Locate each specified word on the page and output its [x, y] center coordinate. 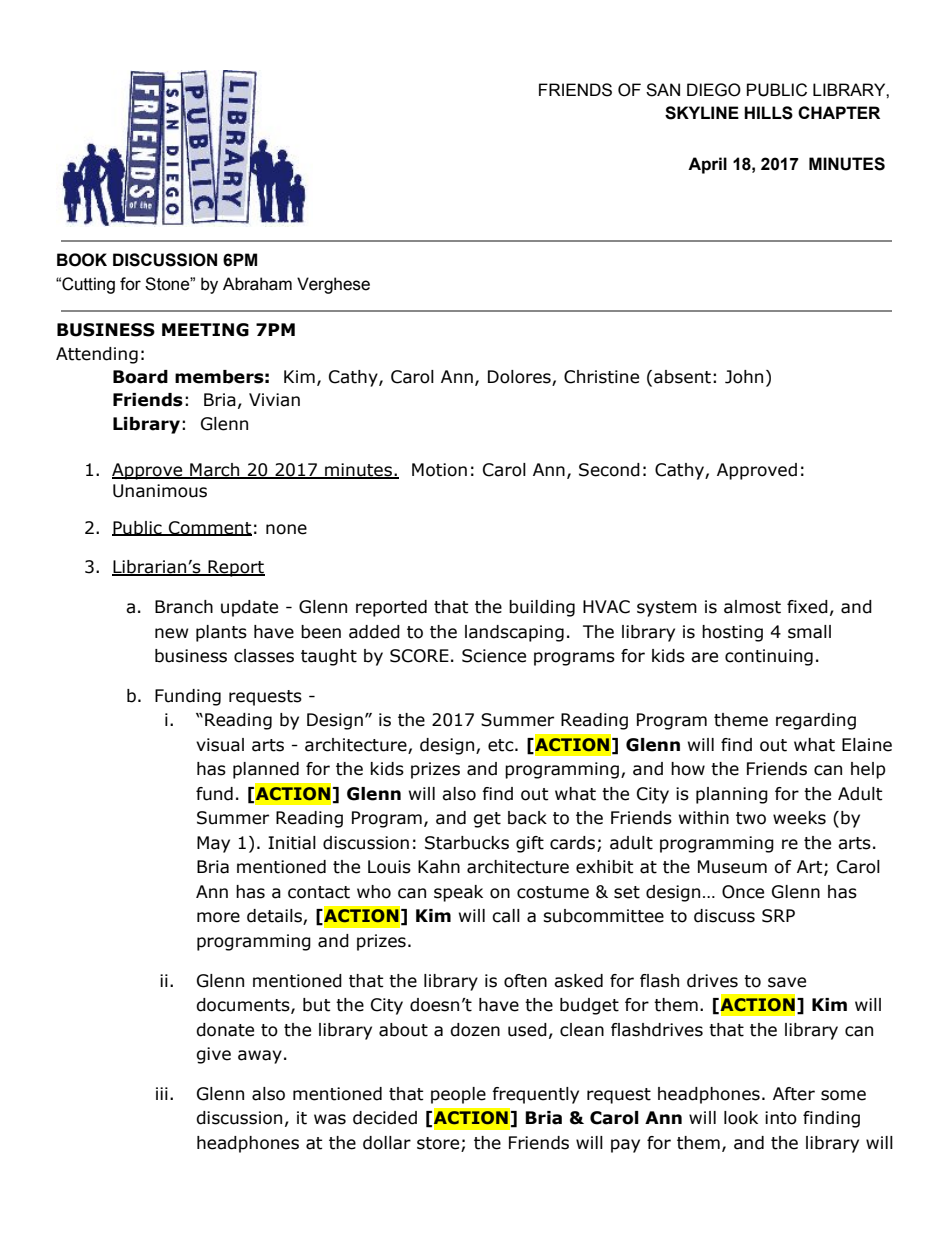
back [527, 818]
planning [732, 795]
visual [220, 745]
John [744, 377]
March [215, 471]
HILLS [768, 113]
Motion [439, 470]
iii [162, 1093]
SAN [663, 90]
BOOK [82, 260]
